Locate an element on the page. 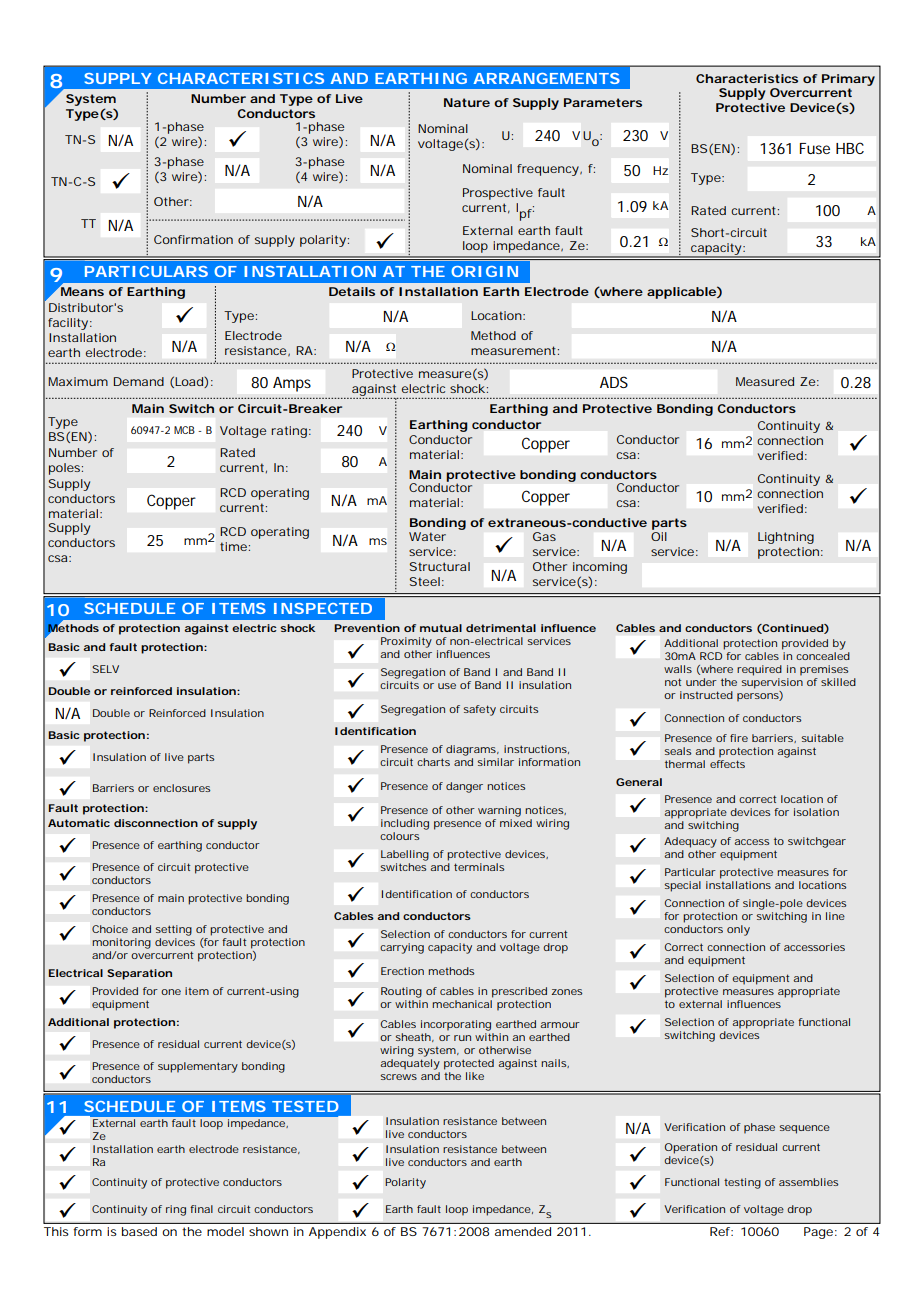  setting is located at coordinates (173, 930).
